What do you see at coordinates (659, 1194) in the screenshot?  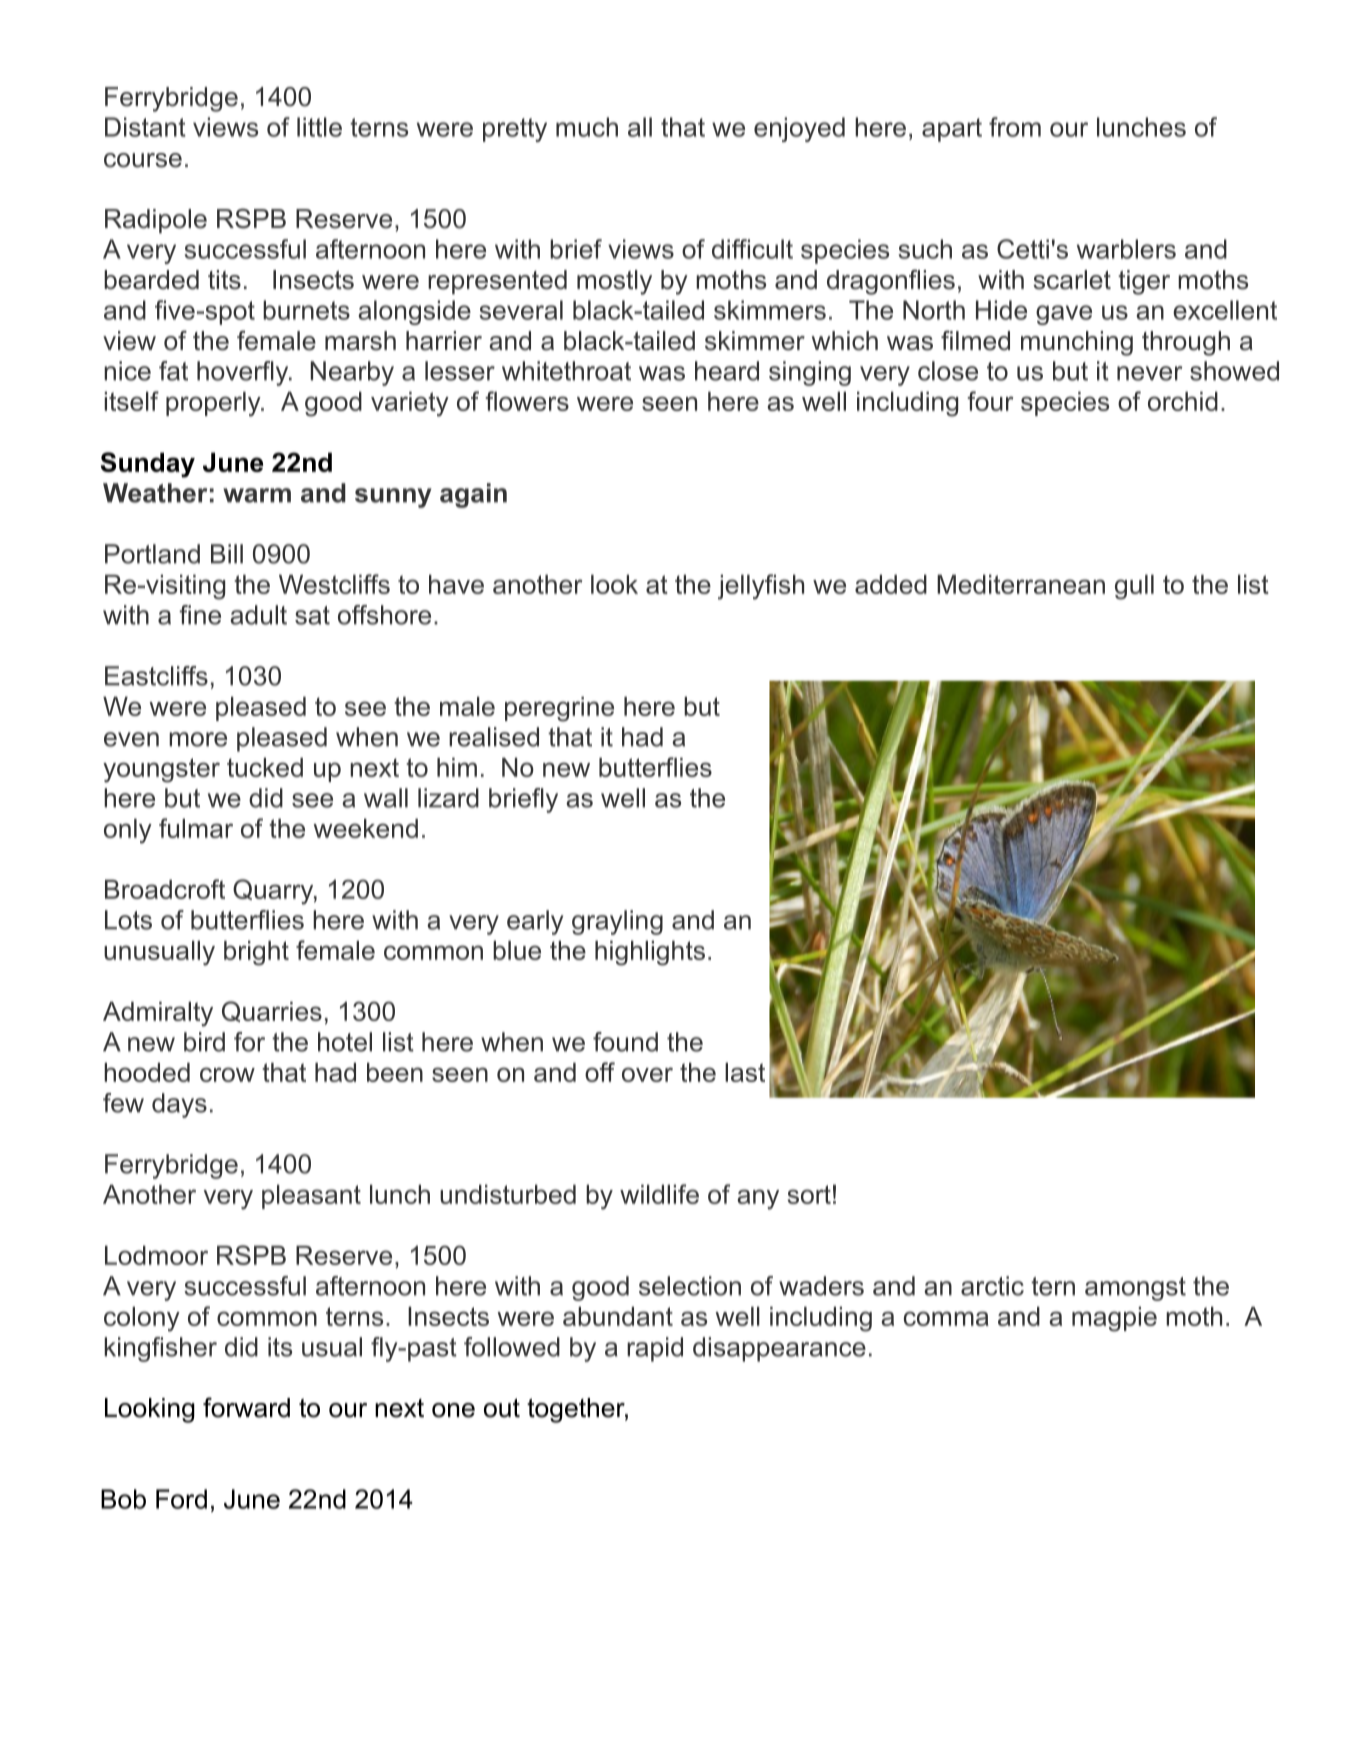 I see `wildlife` at bounding box center [659, 1194].
